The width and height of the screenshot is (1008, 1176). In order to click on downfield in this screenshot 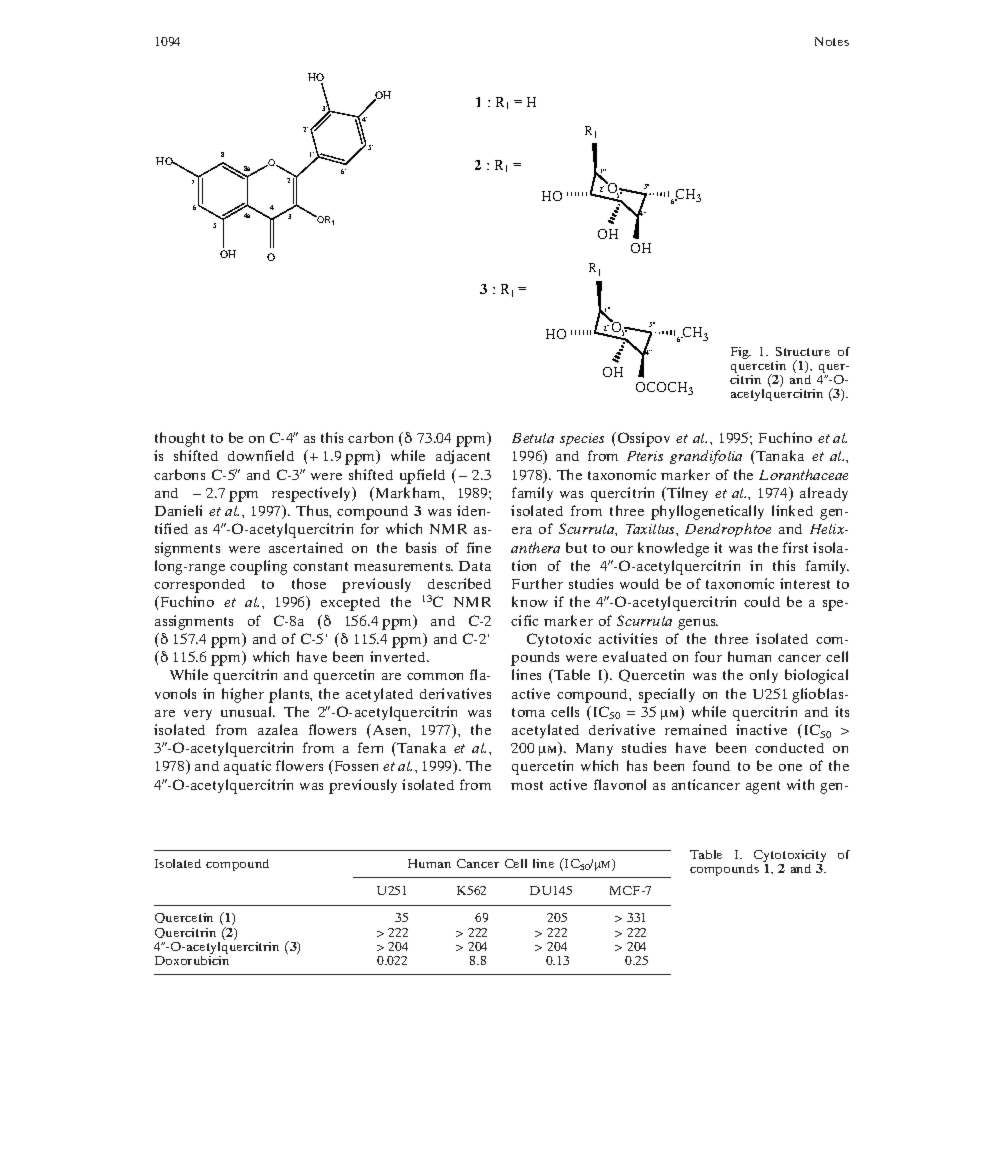, I will do `click(261, 455)`.
